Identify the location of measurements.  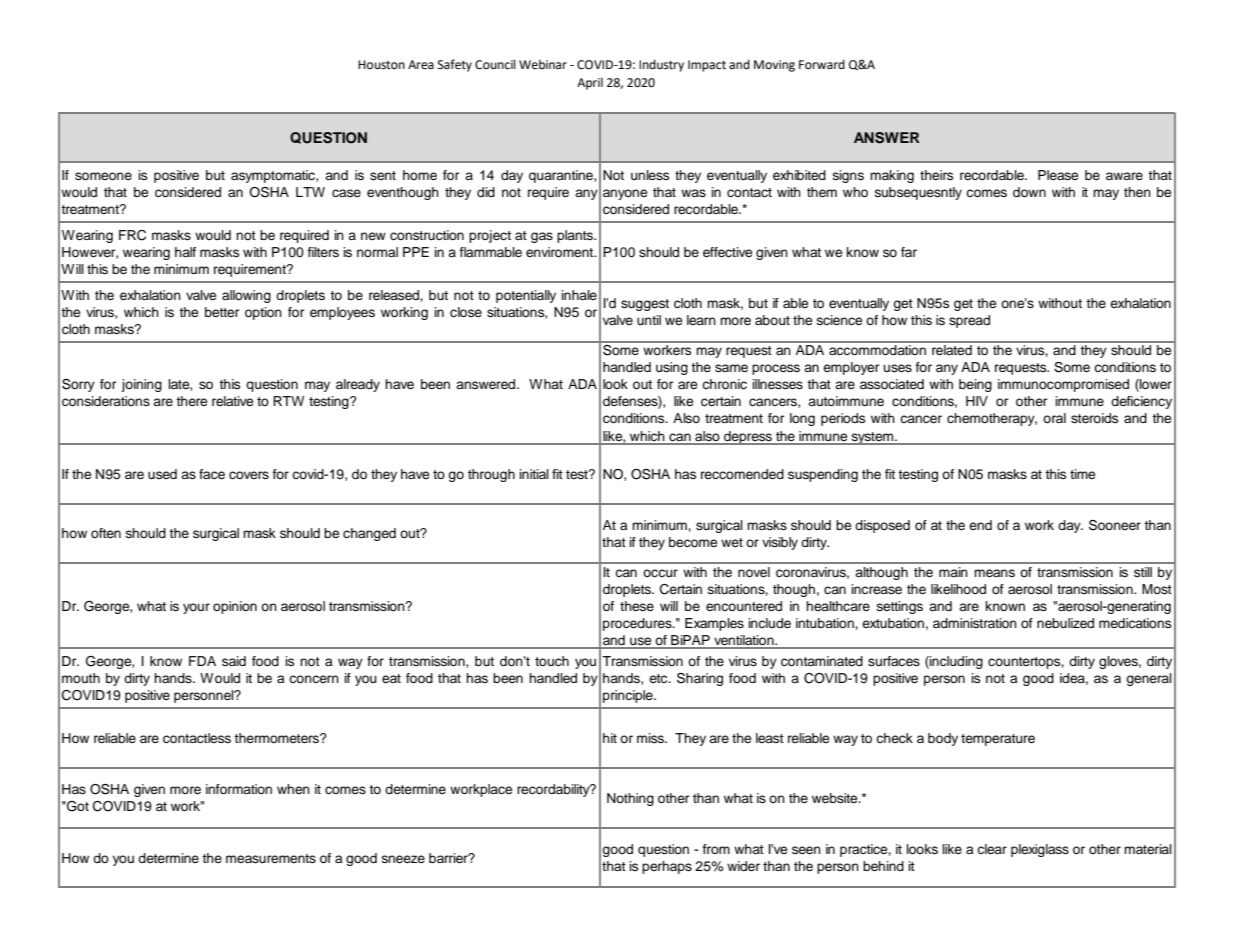
(271, 858).
